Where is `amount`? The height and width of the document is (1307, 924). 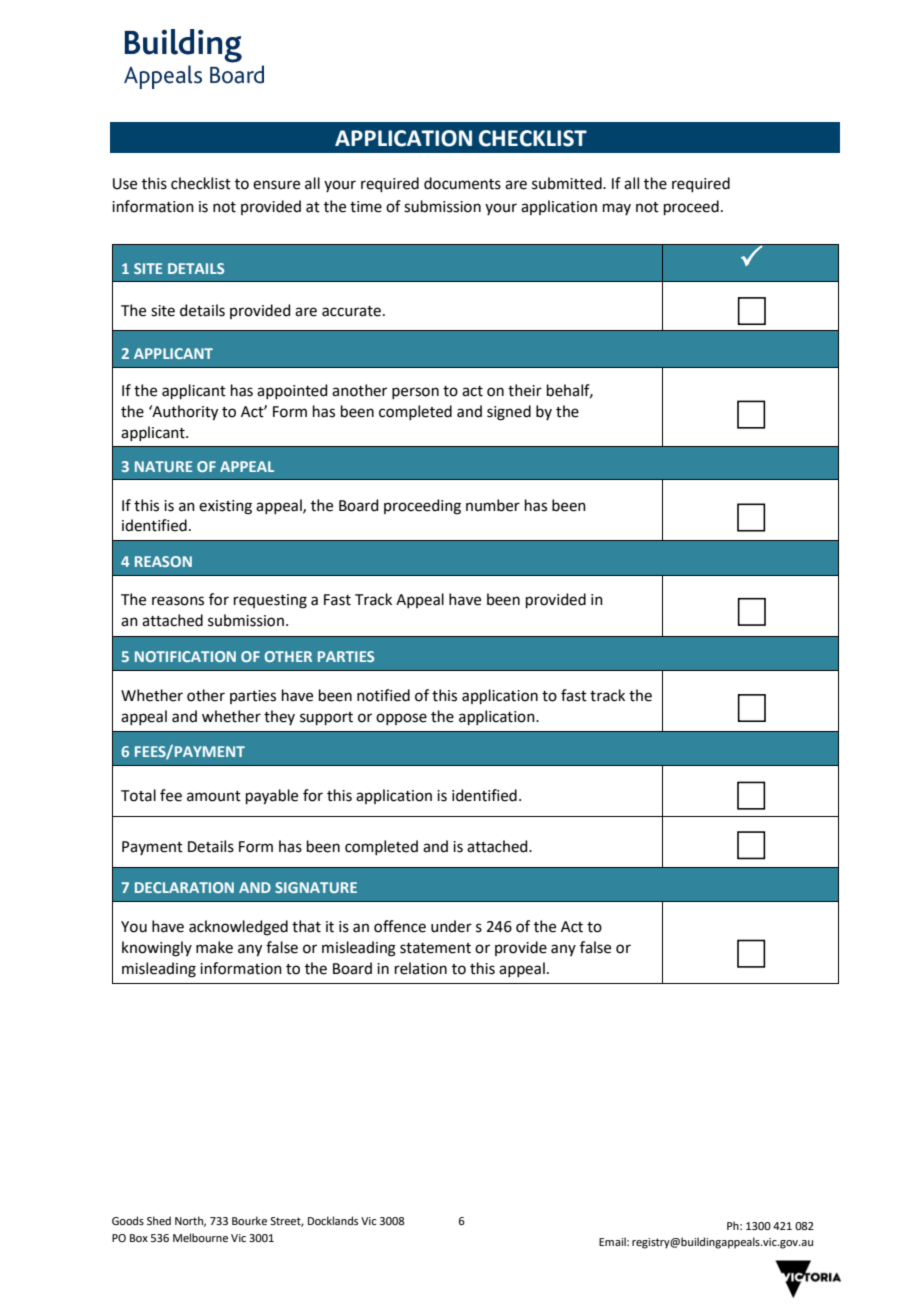
amount is located at coordinates (214, 796).
